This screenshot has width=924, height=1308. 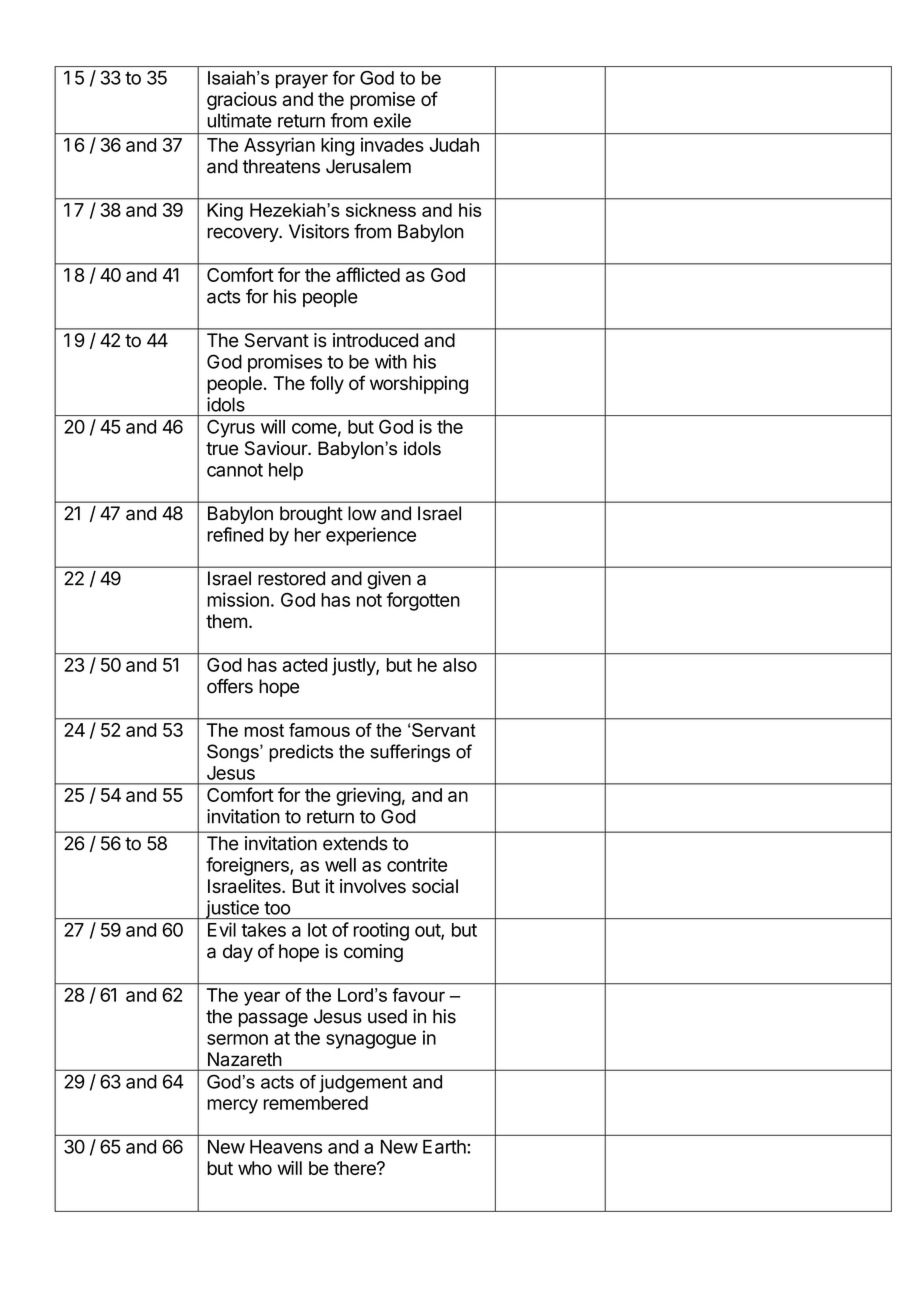 What do you see at coordinates (355, 843) in the screenshot?
I see `extends` at bounding box center [355, 843].
